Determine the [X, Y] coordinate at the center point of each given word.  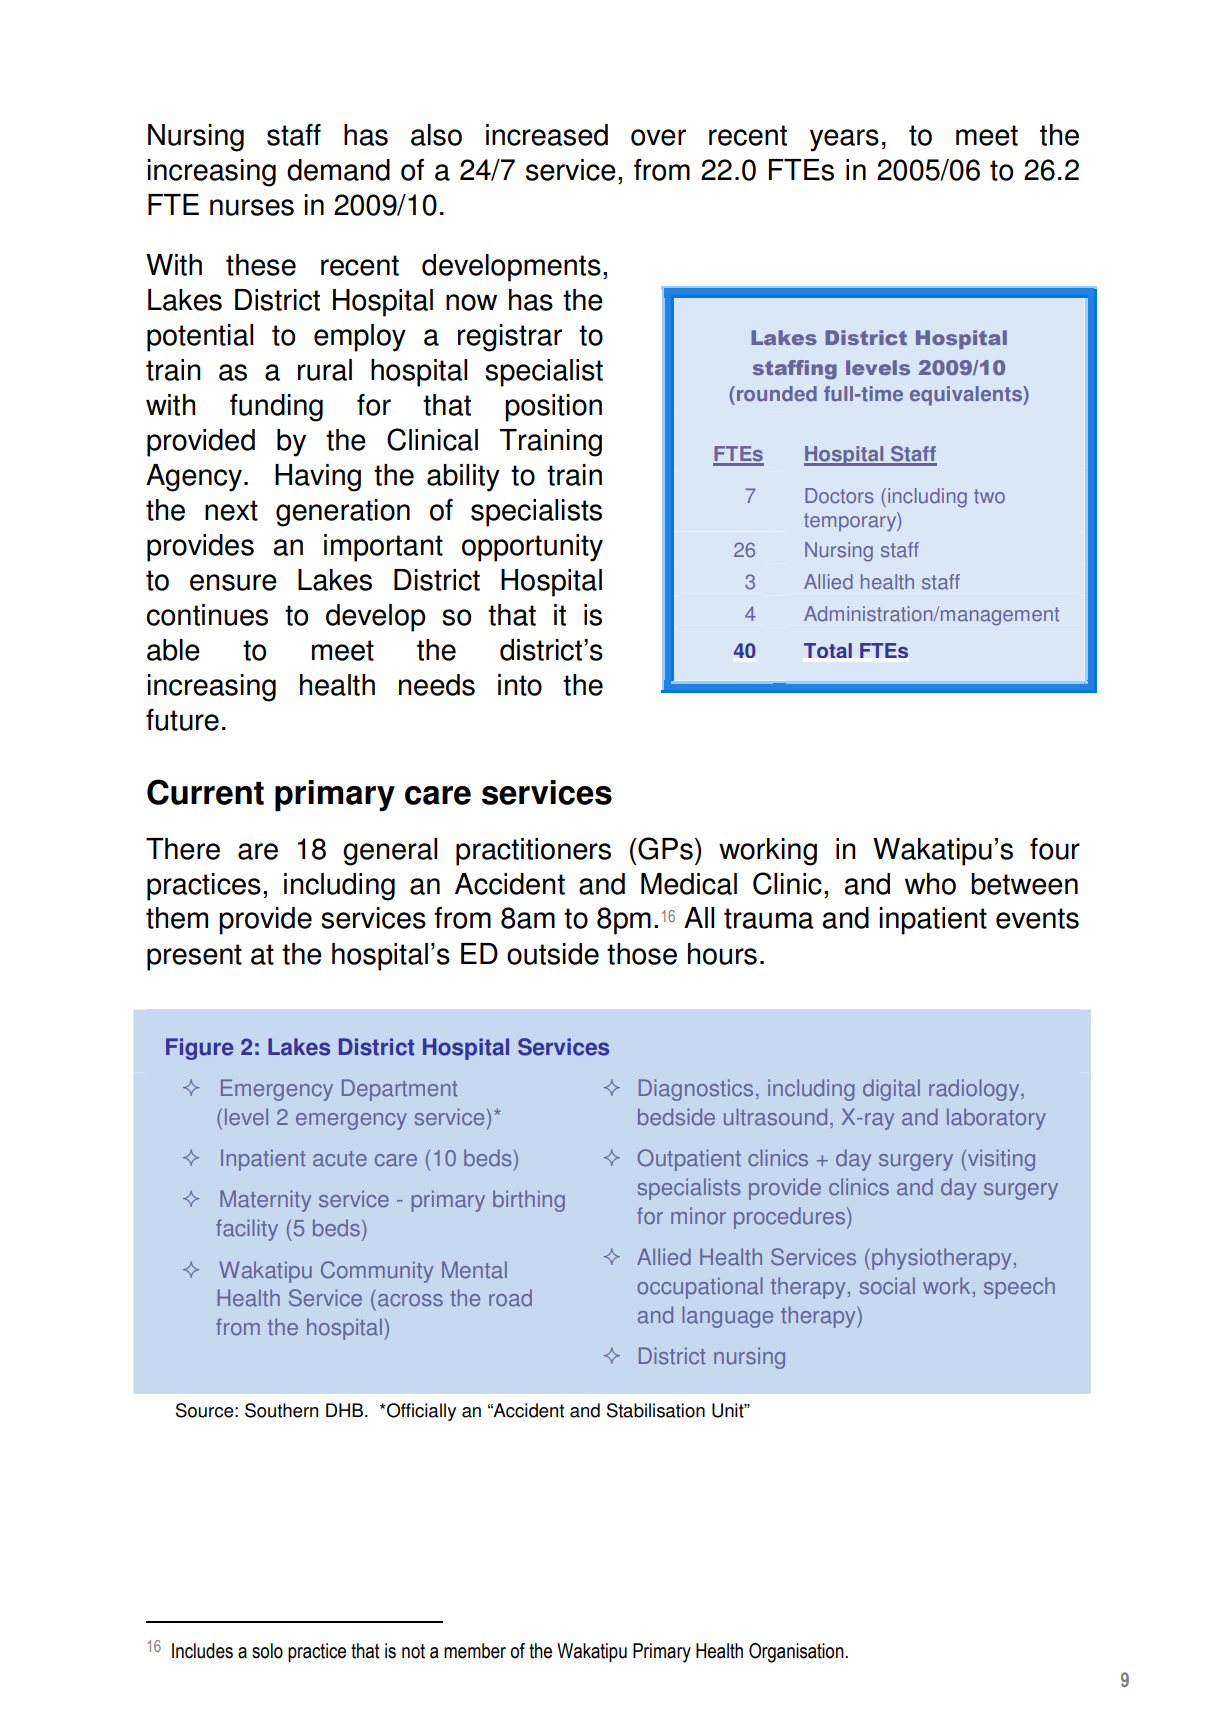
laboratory [996, 1119]
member [475, 1651]
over [658, 137]
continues [207, 615]
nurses [252, 207]
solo [267, 1651]
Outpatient [689, 1160]
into [520, 685]
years [844, 140]
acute [340, 1159]
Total [828, 650]
